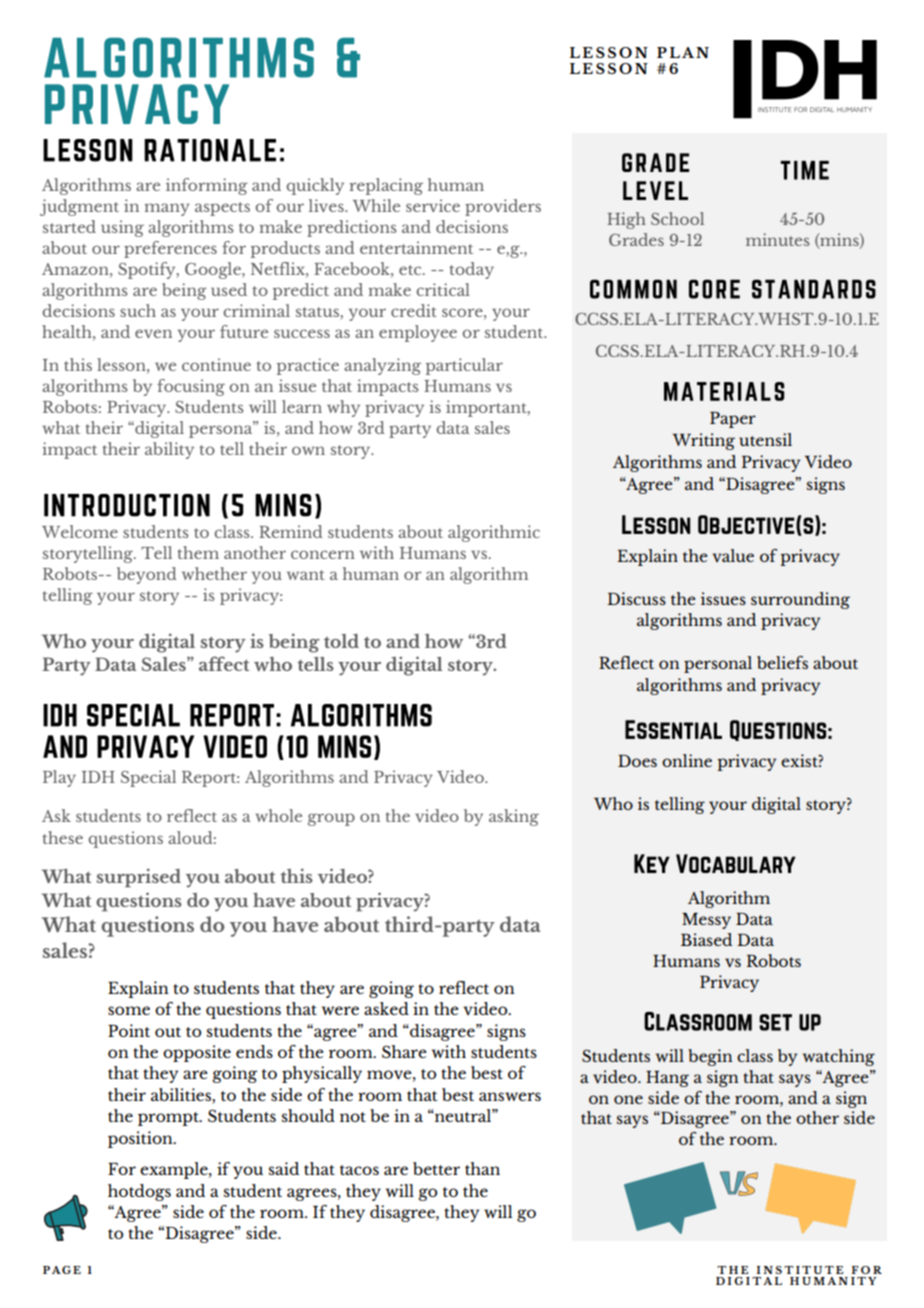  Describe the element at coordinates (341, 641) in the screenshot. I see `told` at that location.
